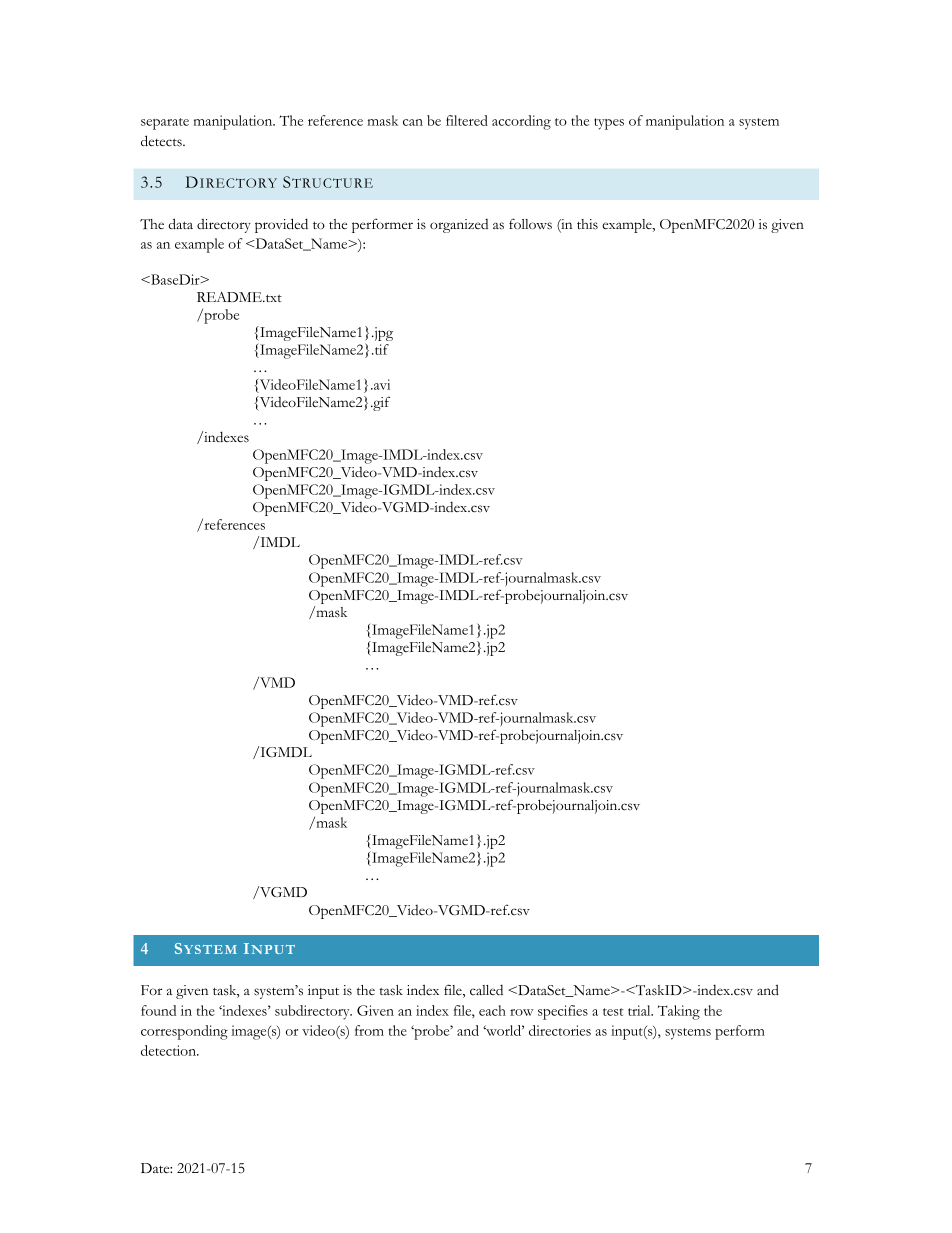  What do you see at coordinates (413, 122) in the document?
I see `can` at bounding box center [413, 122].
